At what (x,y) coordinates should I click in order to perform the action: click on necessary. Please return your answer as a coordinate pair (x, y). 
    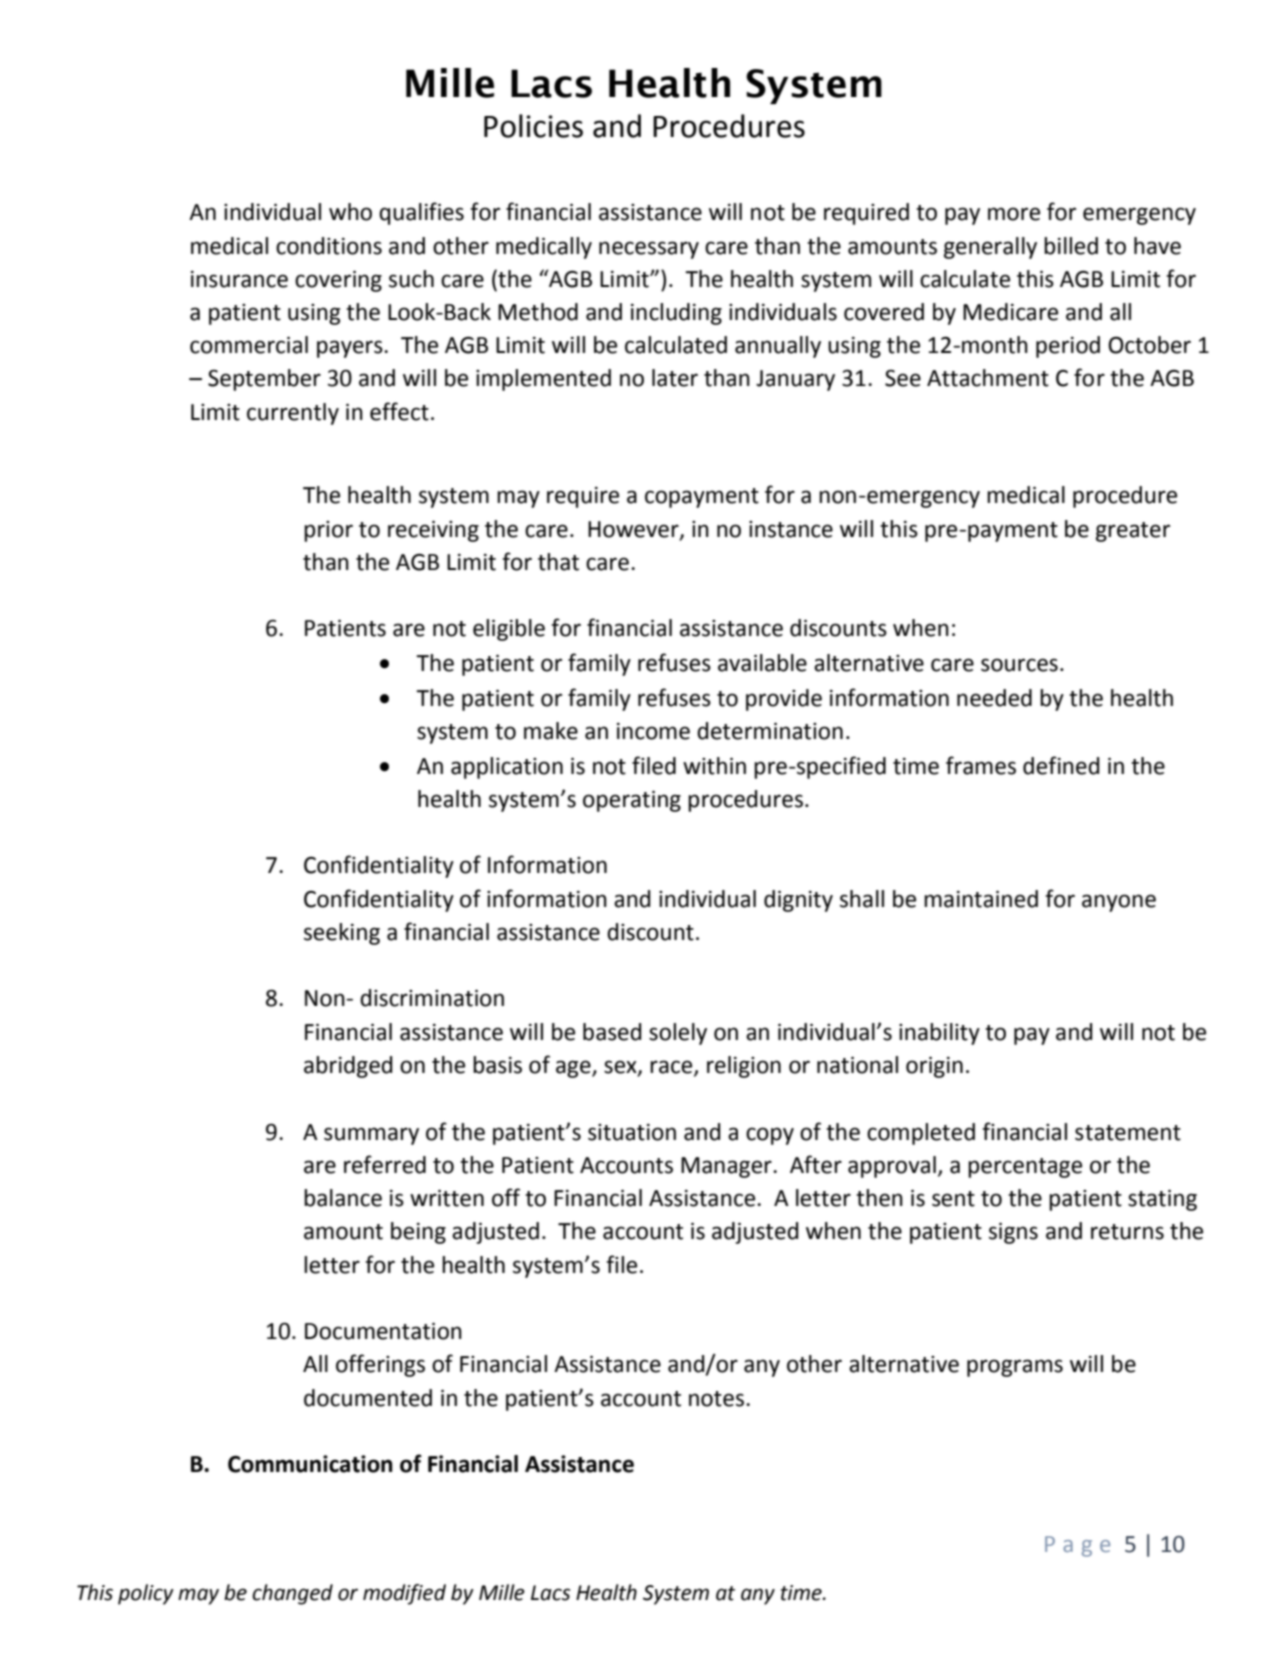
    Looking at the image, I should click on (649, 250).
